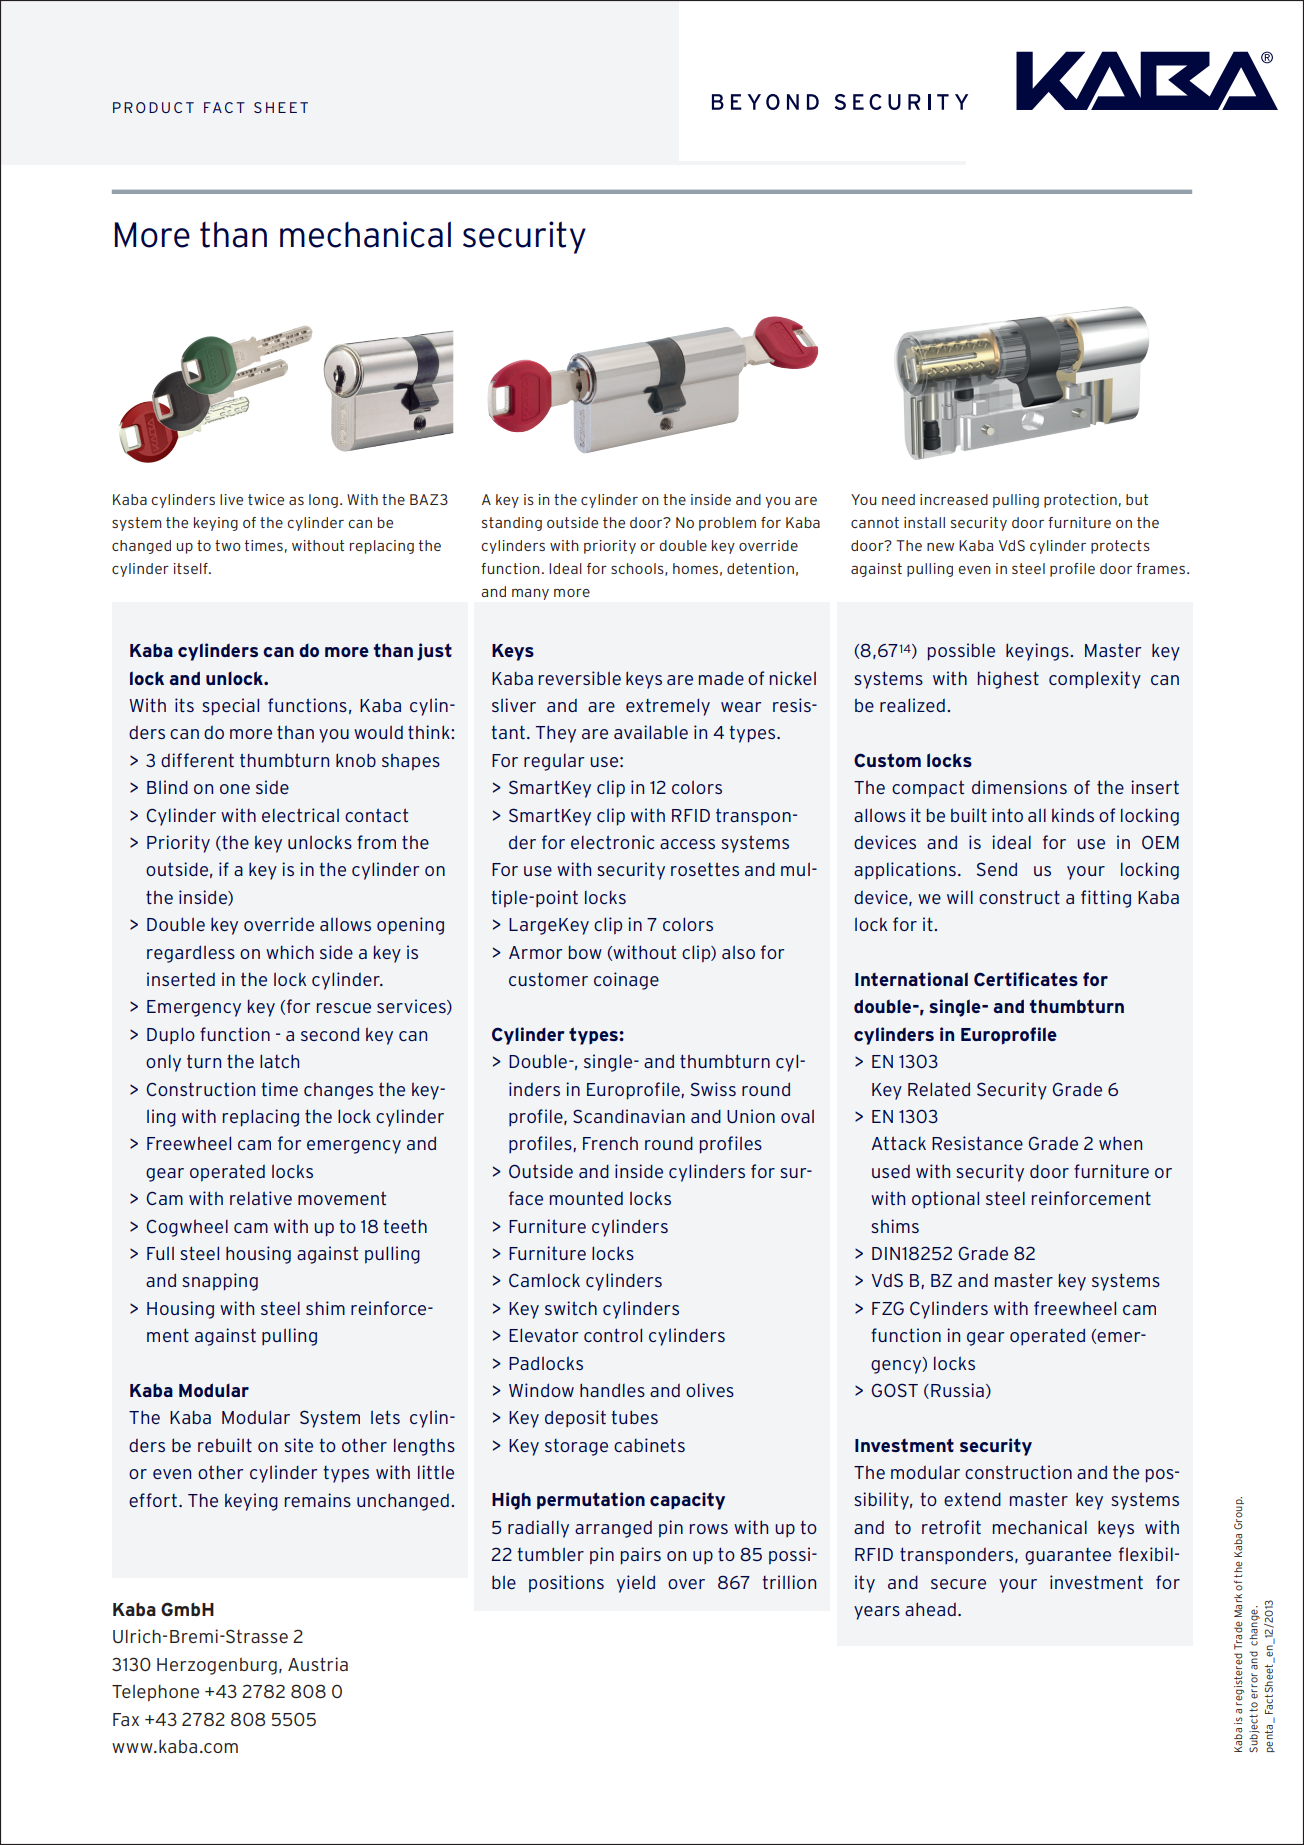  Describe the element at coordinates (290, 952) in the document. I see `which` at that location.
